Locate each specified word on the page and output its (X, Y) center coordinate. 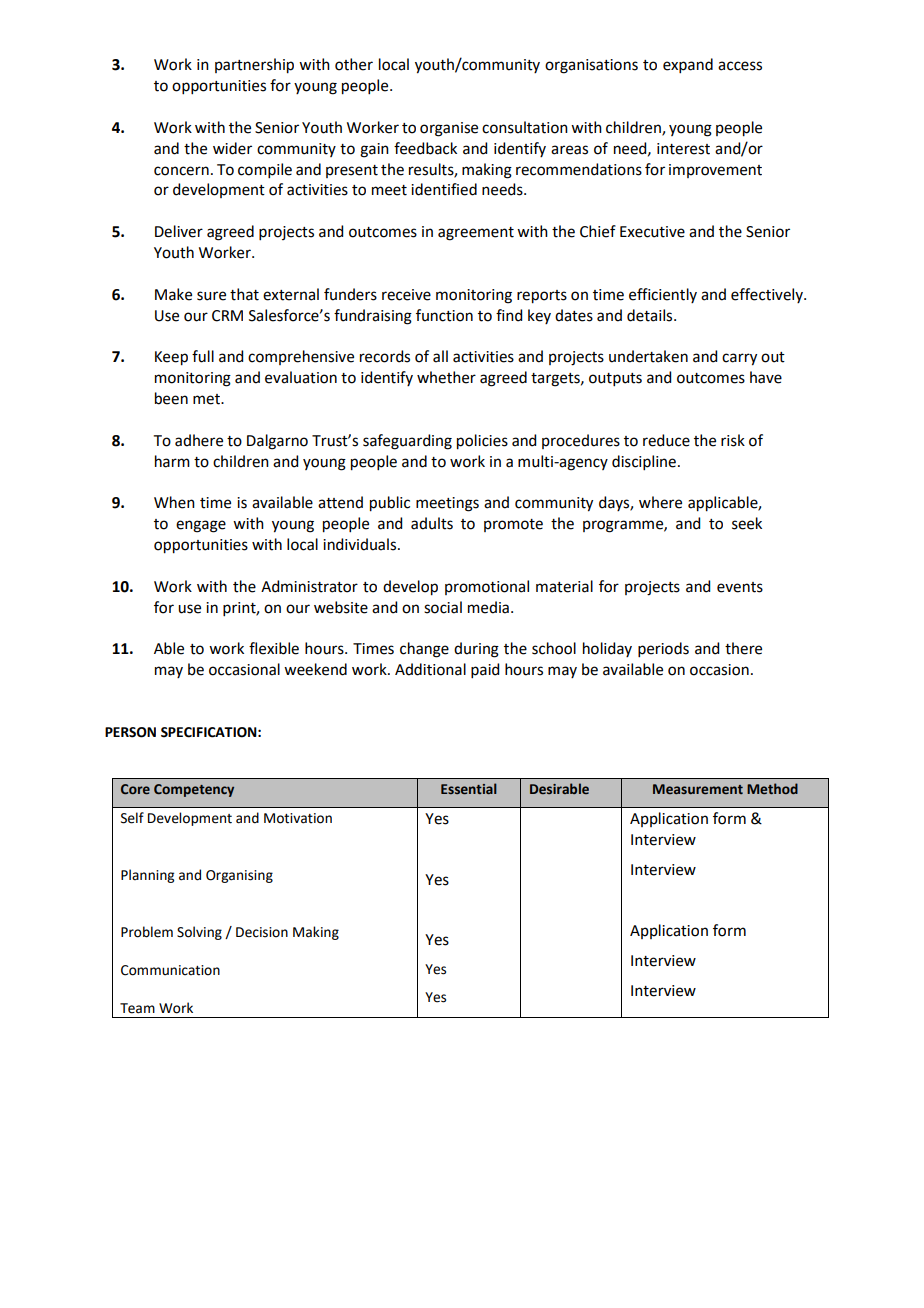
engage (201, 526)
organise (449, 129)
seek (747, 523)
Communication (170, 970)
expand (688, 65)
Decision (262, 932)
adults (432, 523)
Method (772, 788)
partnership (254, 66)
